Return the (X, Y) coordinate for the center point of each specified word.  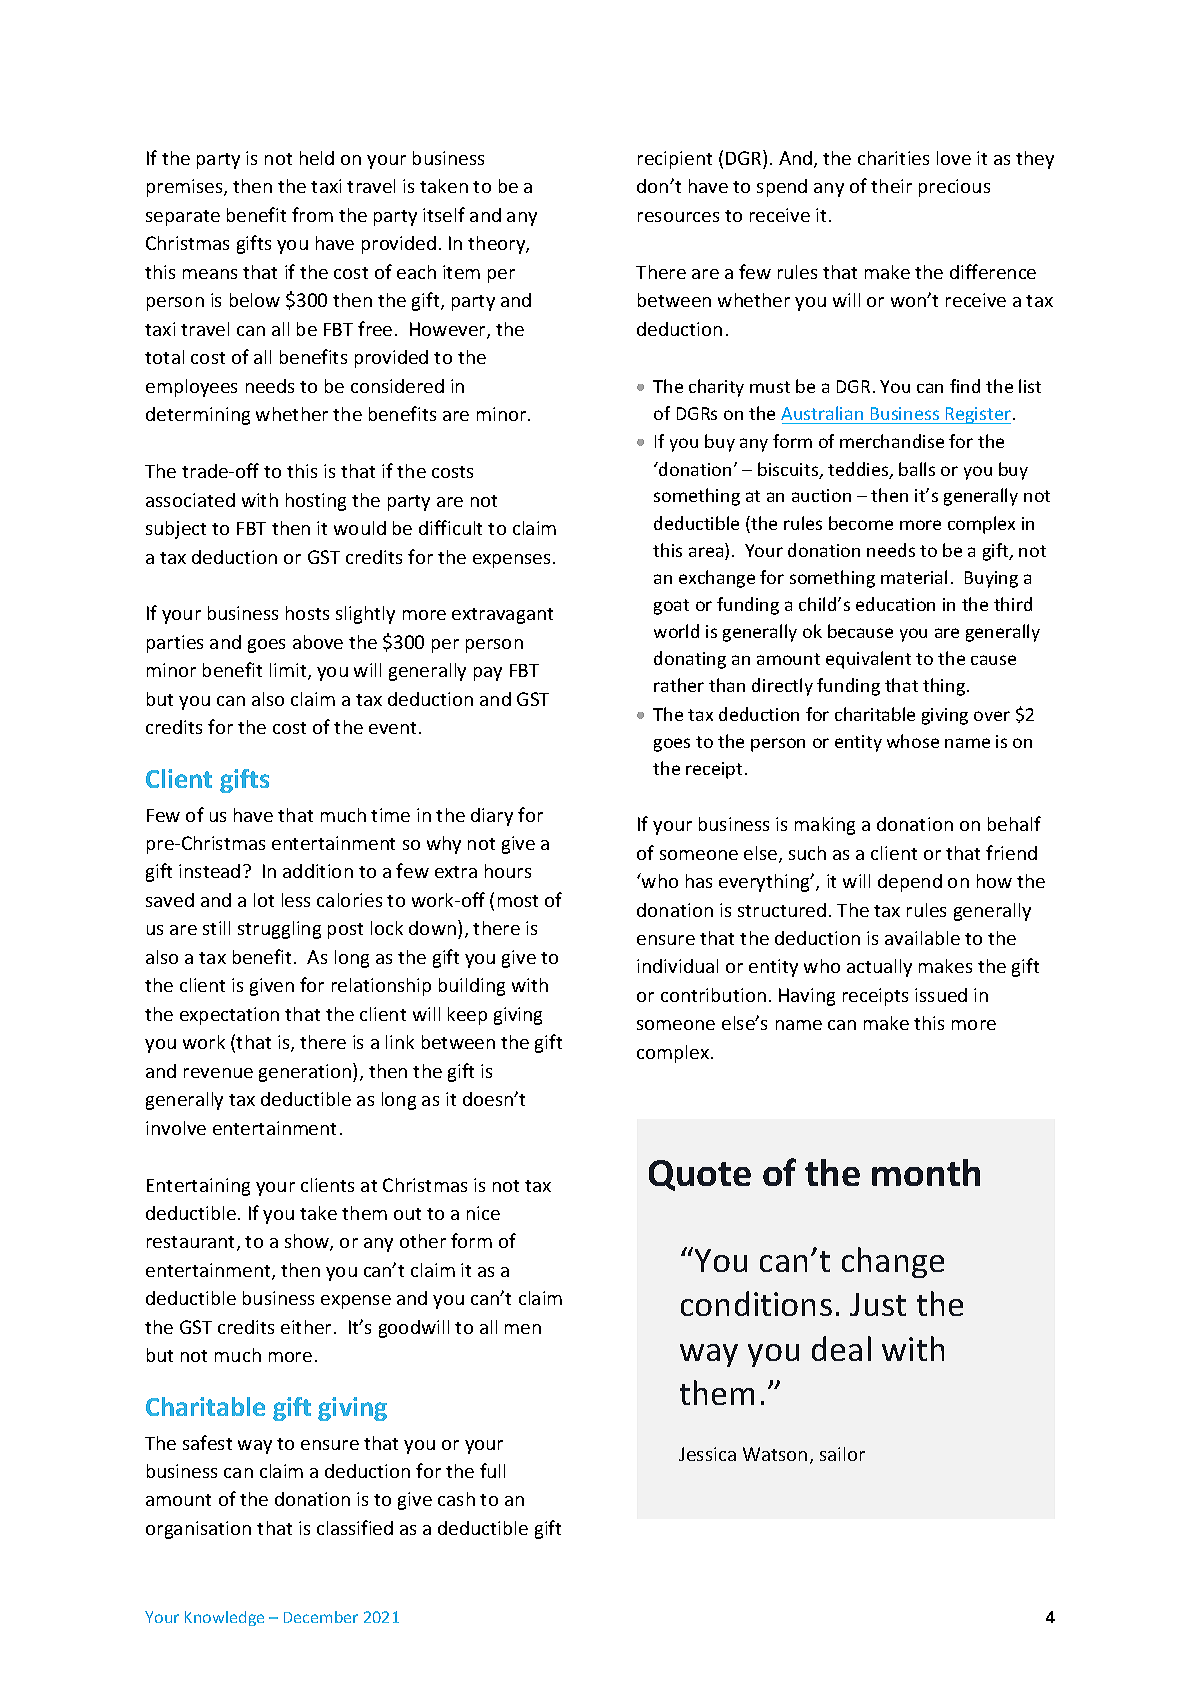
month (926, 1172)
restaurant (192, 1243)
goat (671, 607)
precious (954, 188)
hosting (316, 502)
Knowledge (224, 1618)
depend (910, 883)
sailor (842, 1454)
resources (678, 217)
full (492, 1470)
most (518, 901)
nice (483, 1213)
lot (264, 900)
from (312, 214)
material (914, 577)
